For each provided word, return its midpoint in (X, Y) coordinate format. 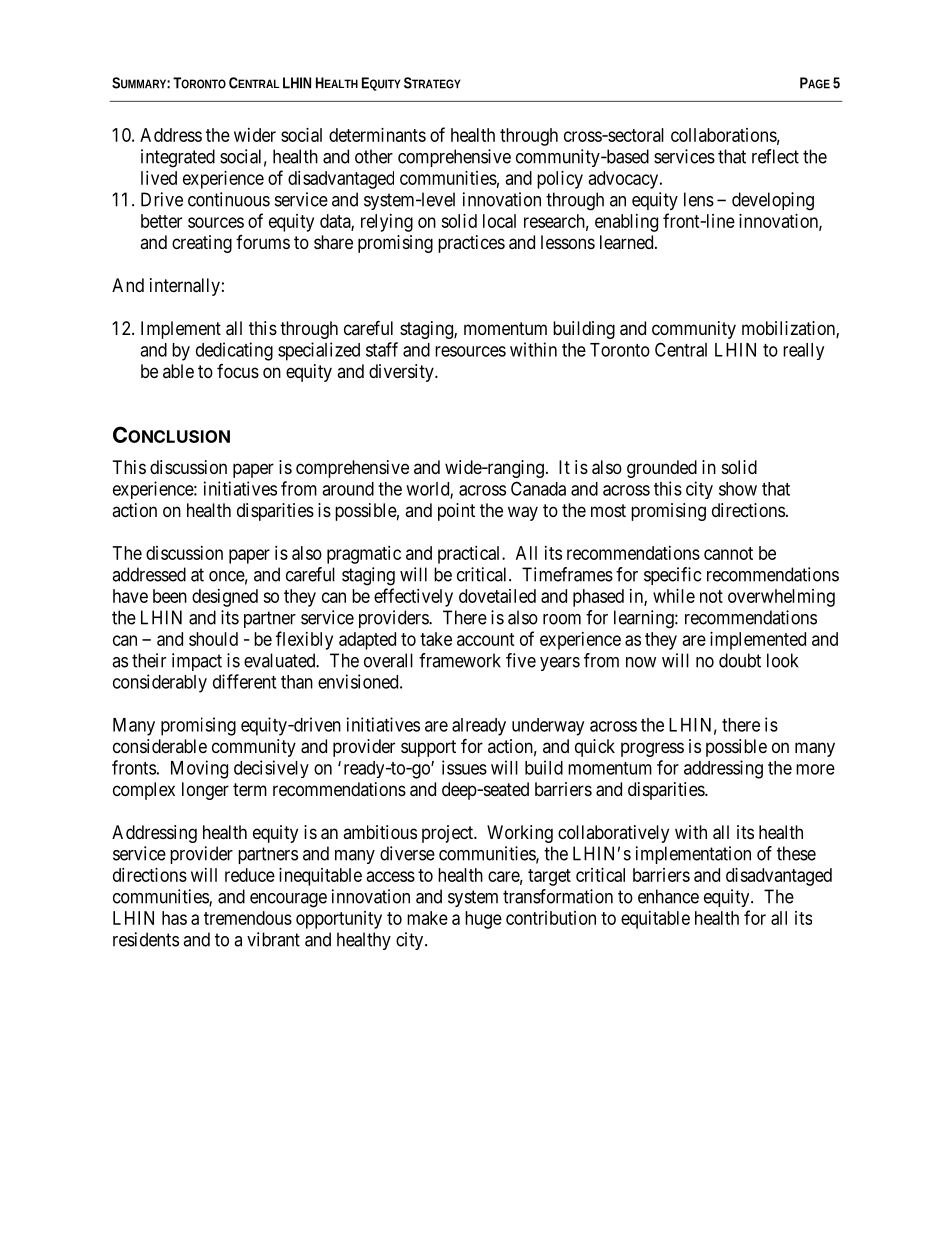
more (815, 769)
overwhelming (781, 598)
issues (464, 767)
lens (699, 199)
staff (382, 349)
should (213, 639)
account (486, 639)
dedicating (234, 351)
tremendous (248, 918)
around (348, 489)
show (738, 489)
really (803, 351)
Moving (199, 769)
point (456, 512)
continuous (229, 199)
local (499, 221)
